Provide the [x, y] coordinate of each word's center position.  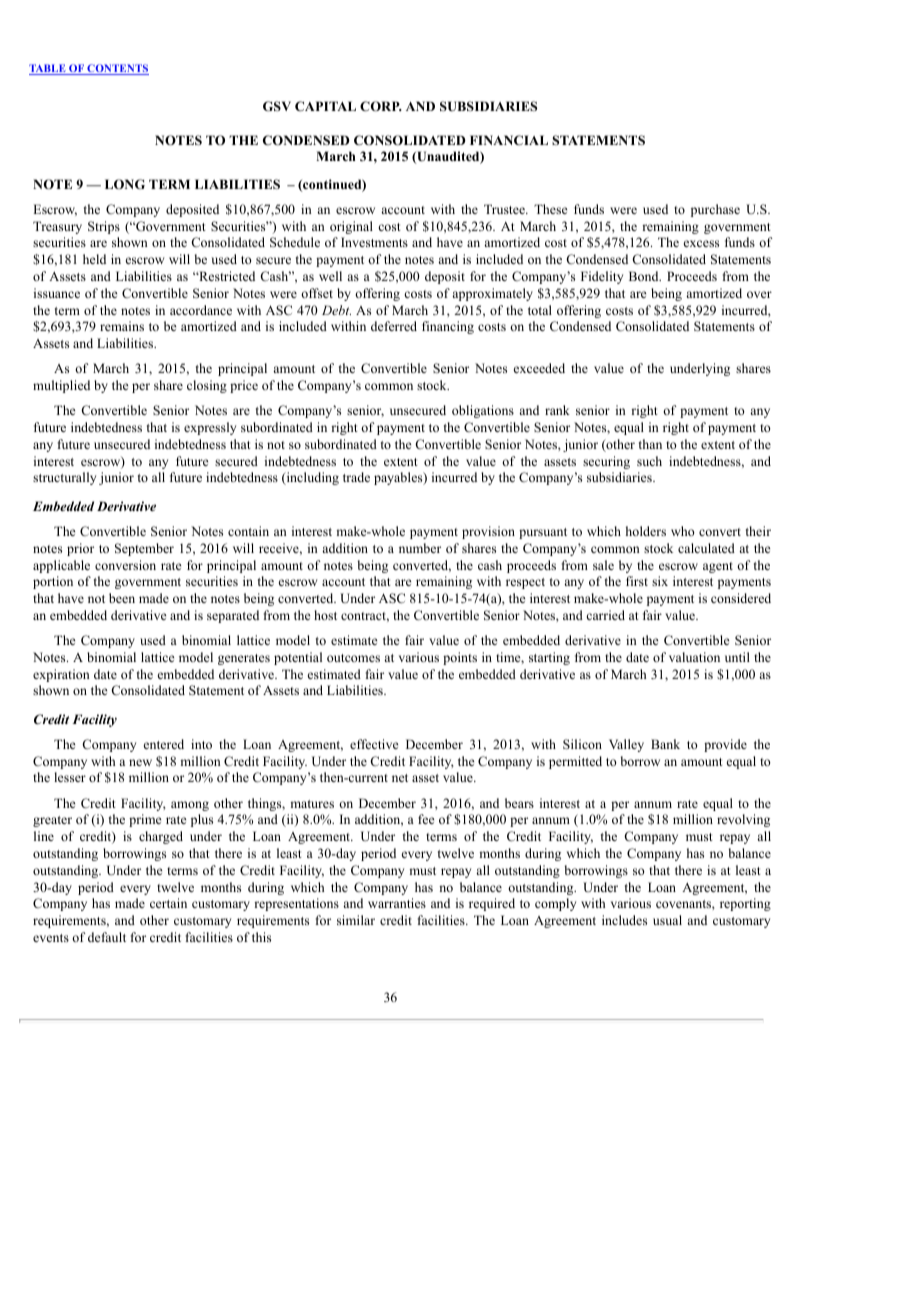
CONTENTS [117, 69]
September [144, 549]
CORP [381, 106]
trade [356, 477]
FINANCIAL [509, 140]
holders [646, 531]
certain [168, 903]
